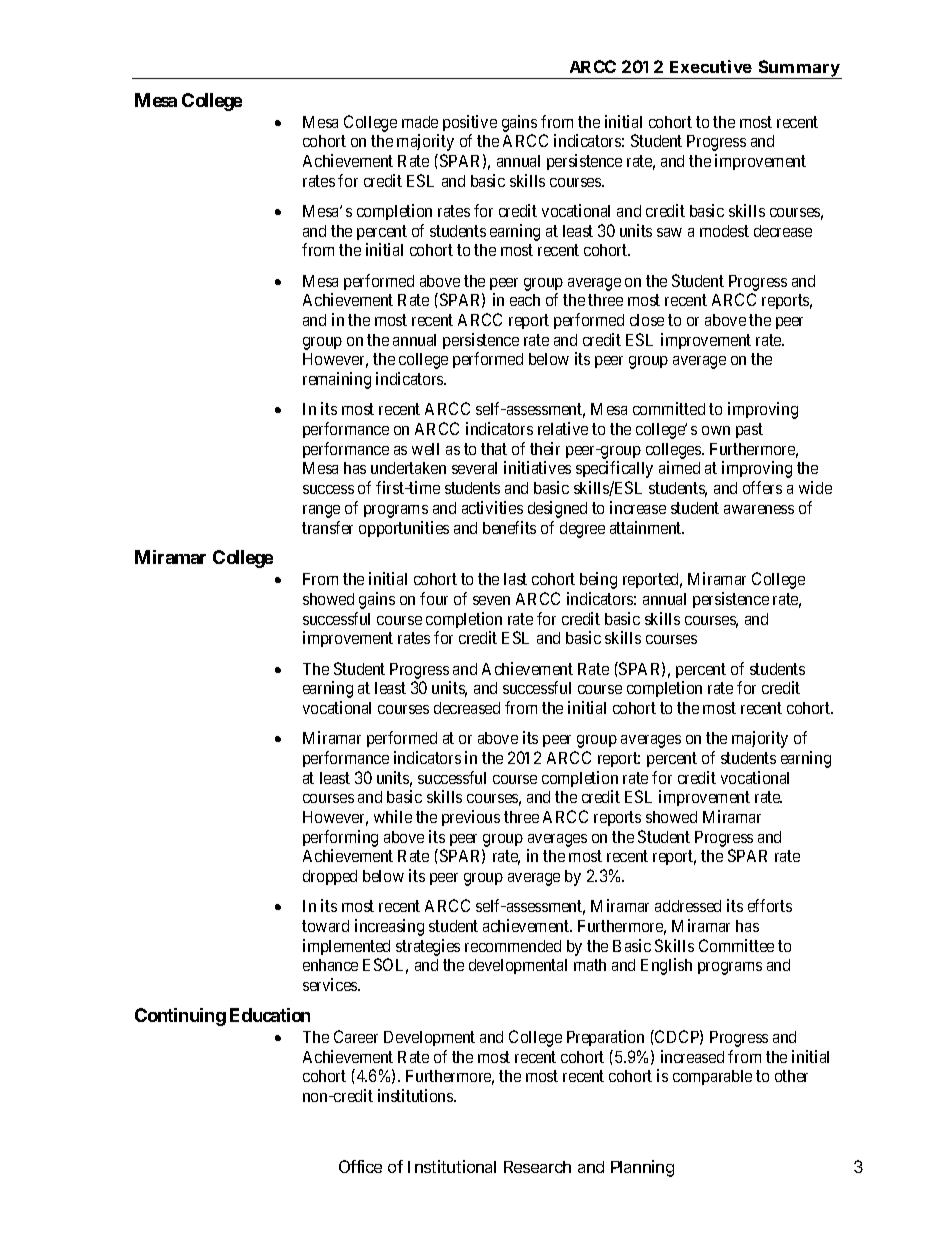  Describe the element at coordinates (711, 66) in the screenshot. I see `Executive` at that location.
